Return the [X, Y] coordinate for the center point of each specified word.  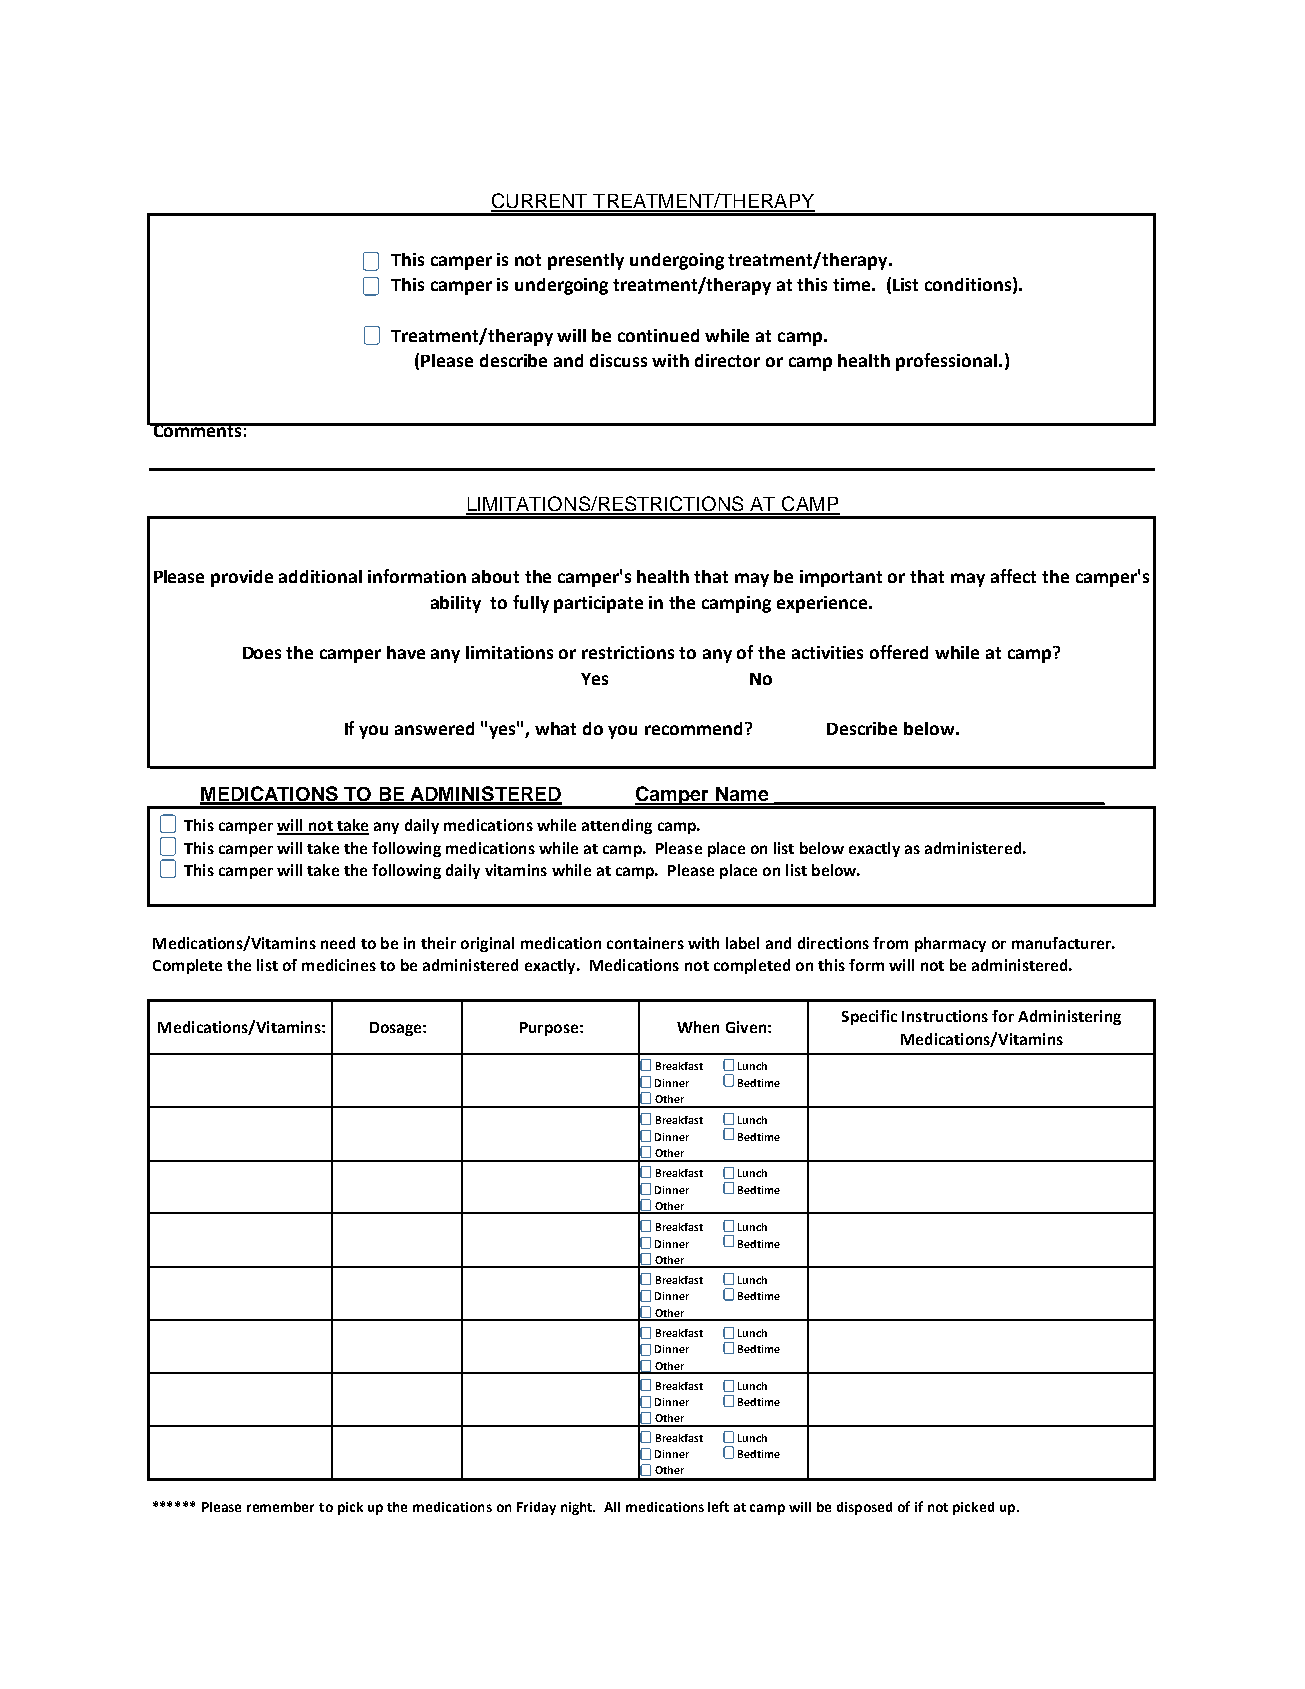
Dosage [397, 1029]
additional [320, 576]
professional [946, 362]
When [698, 1027]
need [338, 943]
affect [1013, 576]
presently [586, 261]
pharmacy [950, 944]
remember [280, 1507]
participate [598, 604]
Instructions [945, 1016]
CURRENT [540, 202]
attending [617, 826]
